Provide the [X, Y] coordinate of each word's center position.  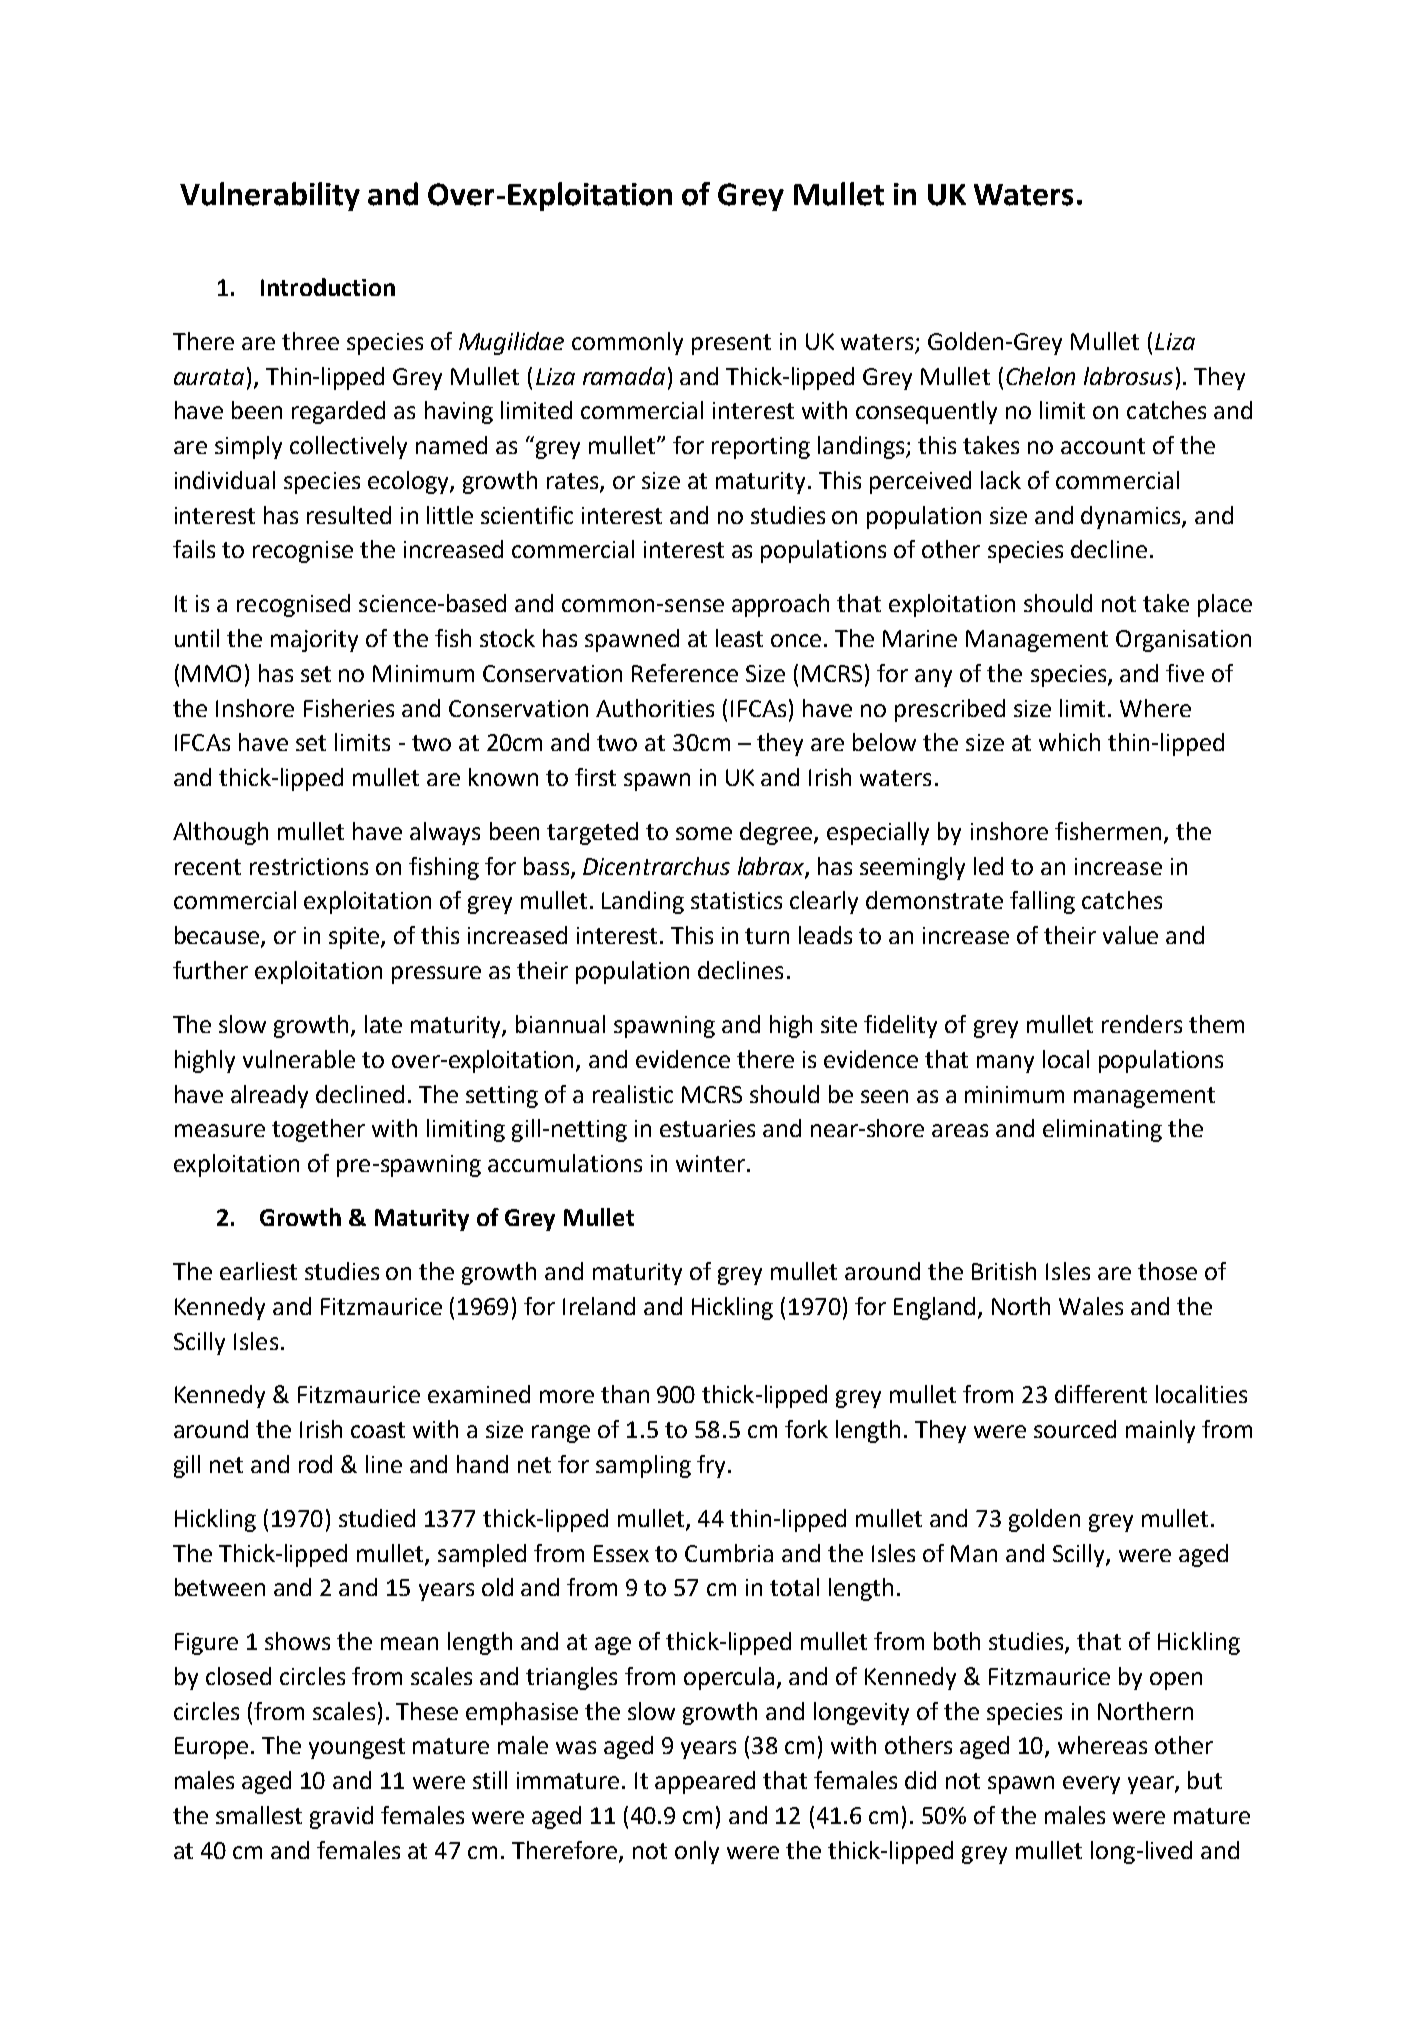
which [1069, 742]
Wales [1091, 1306]
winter [710, 1163]
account [1103, 446]
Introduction [328, 287]
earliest [258, 1271]
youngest [357, 1748]
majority [314, 641]
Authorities [655, 708]
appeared [705, 1782]
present [731, 344]
